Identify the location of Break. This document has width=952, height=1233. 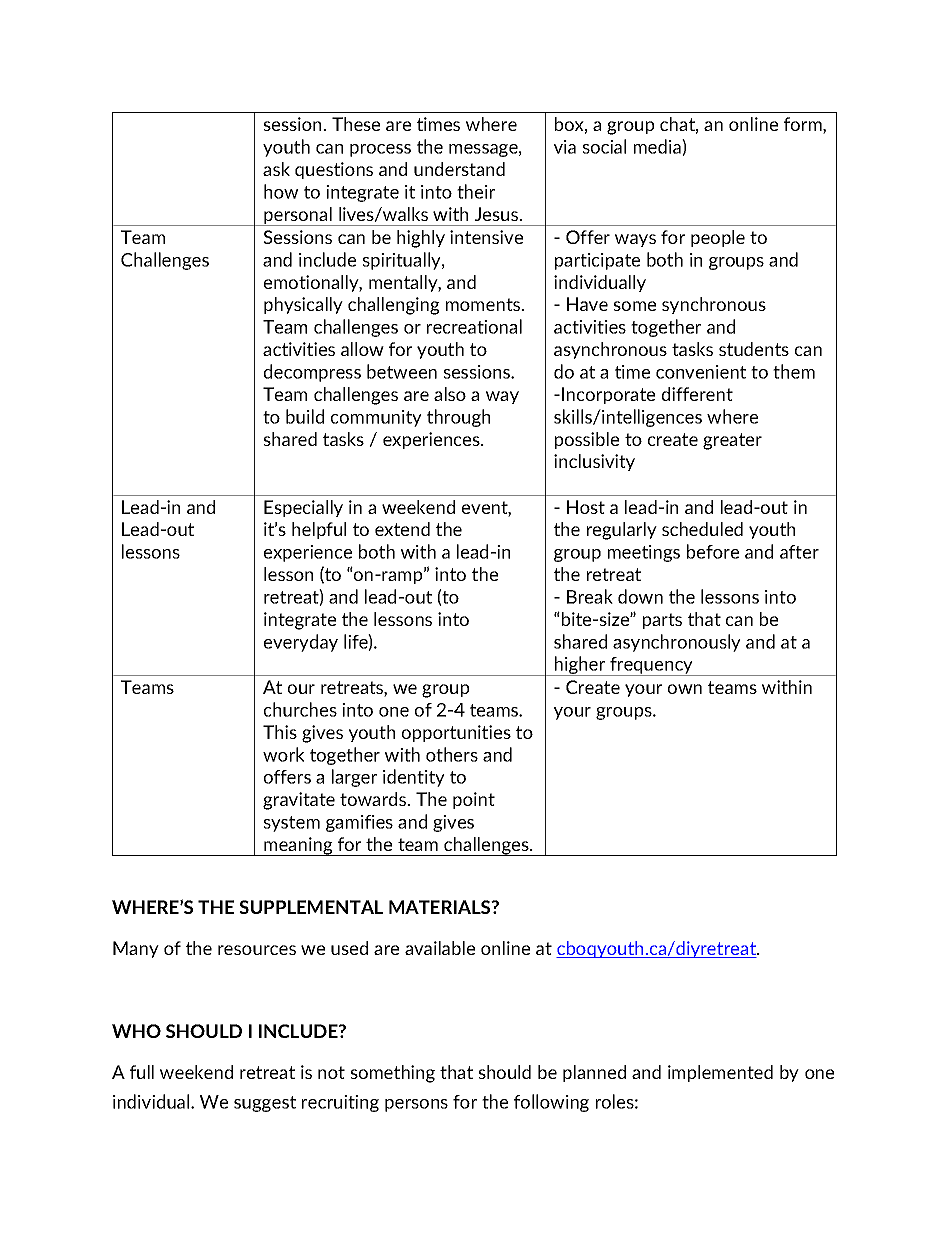
(590, 596).
